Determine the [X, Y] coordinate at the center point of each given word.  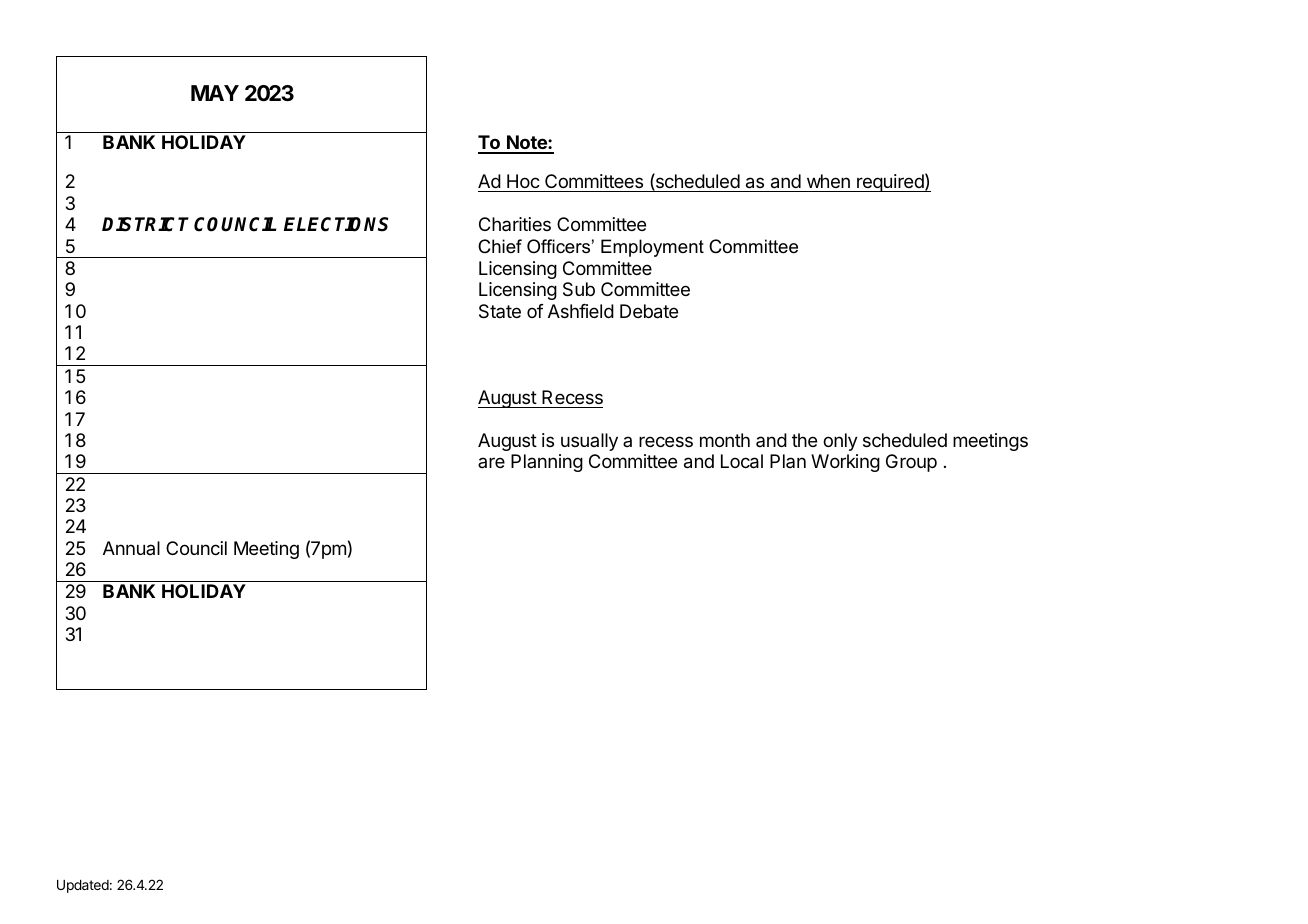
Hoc [523, 181]
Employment [652, 248]
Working [845, 463]
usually [589, 442]
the [804, 440]
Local [742, 461]
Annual [131, 548]
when [828, 181]
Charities [515, 224]
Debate [649, 311]
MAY [215, 93]
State [500, 311]
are [491, 462]
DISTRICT [145, 224]
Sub [579, 289]
